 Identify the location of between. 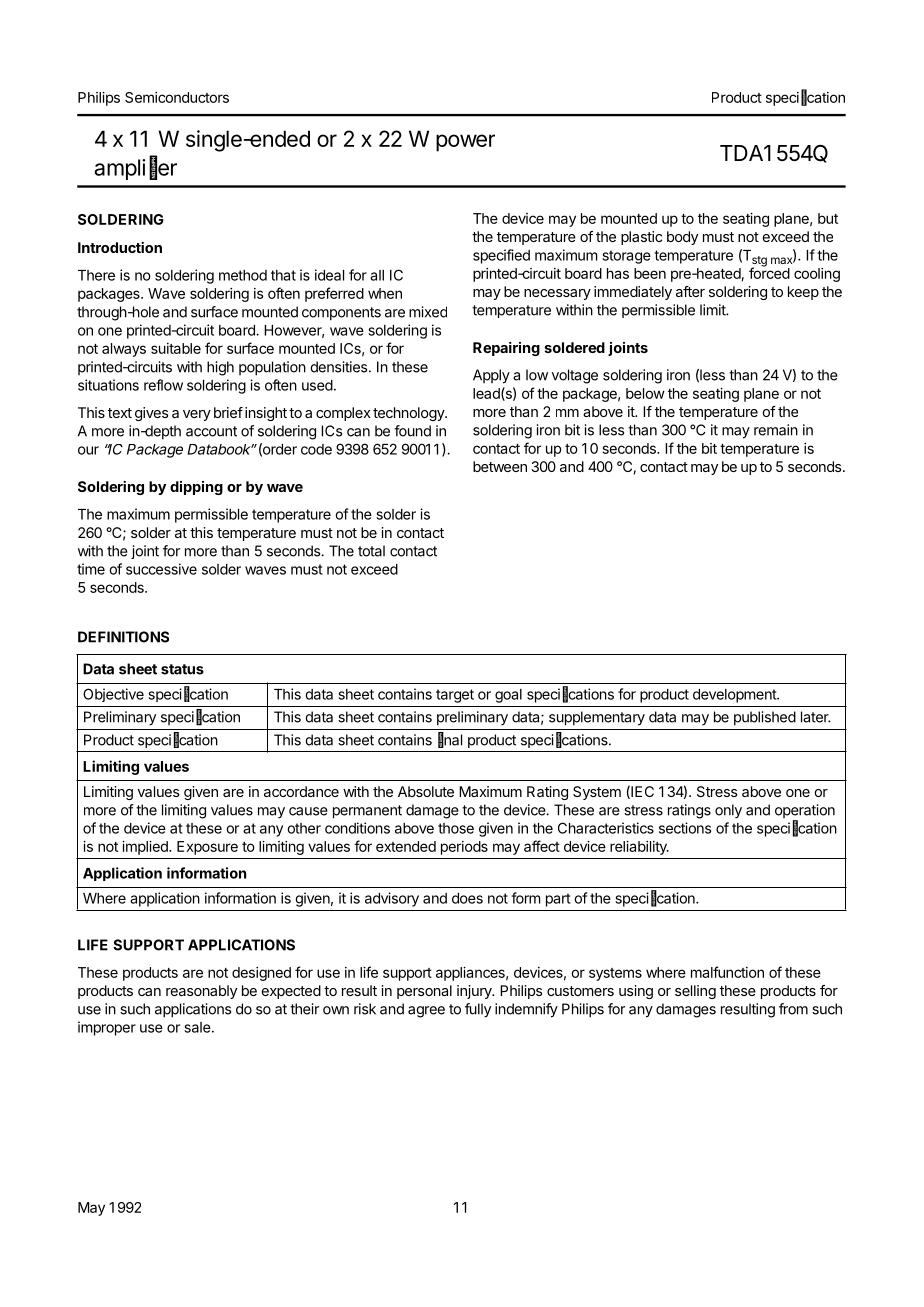
(500, 466).
